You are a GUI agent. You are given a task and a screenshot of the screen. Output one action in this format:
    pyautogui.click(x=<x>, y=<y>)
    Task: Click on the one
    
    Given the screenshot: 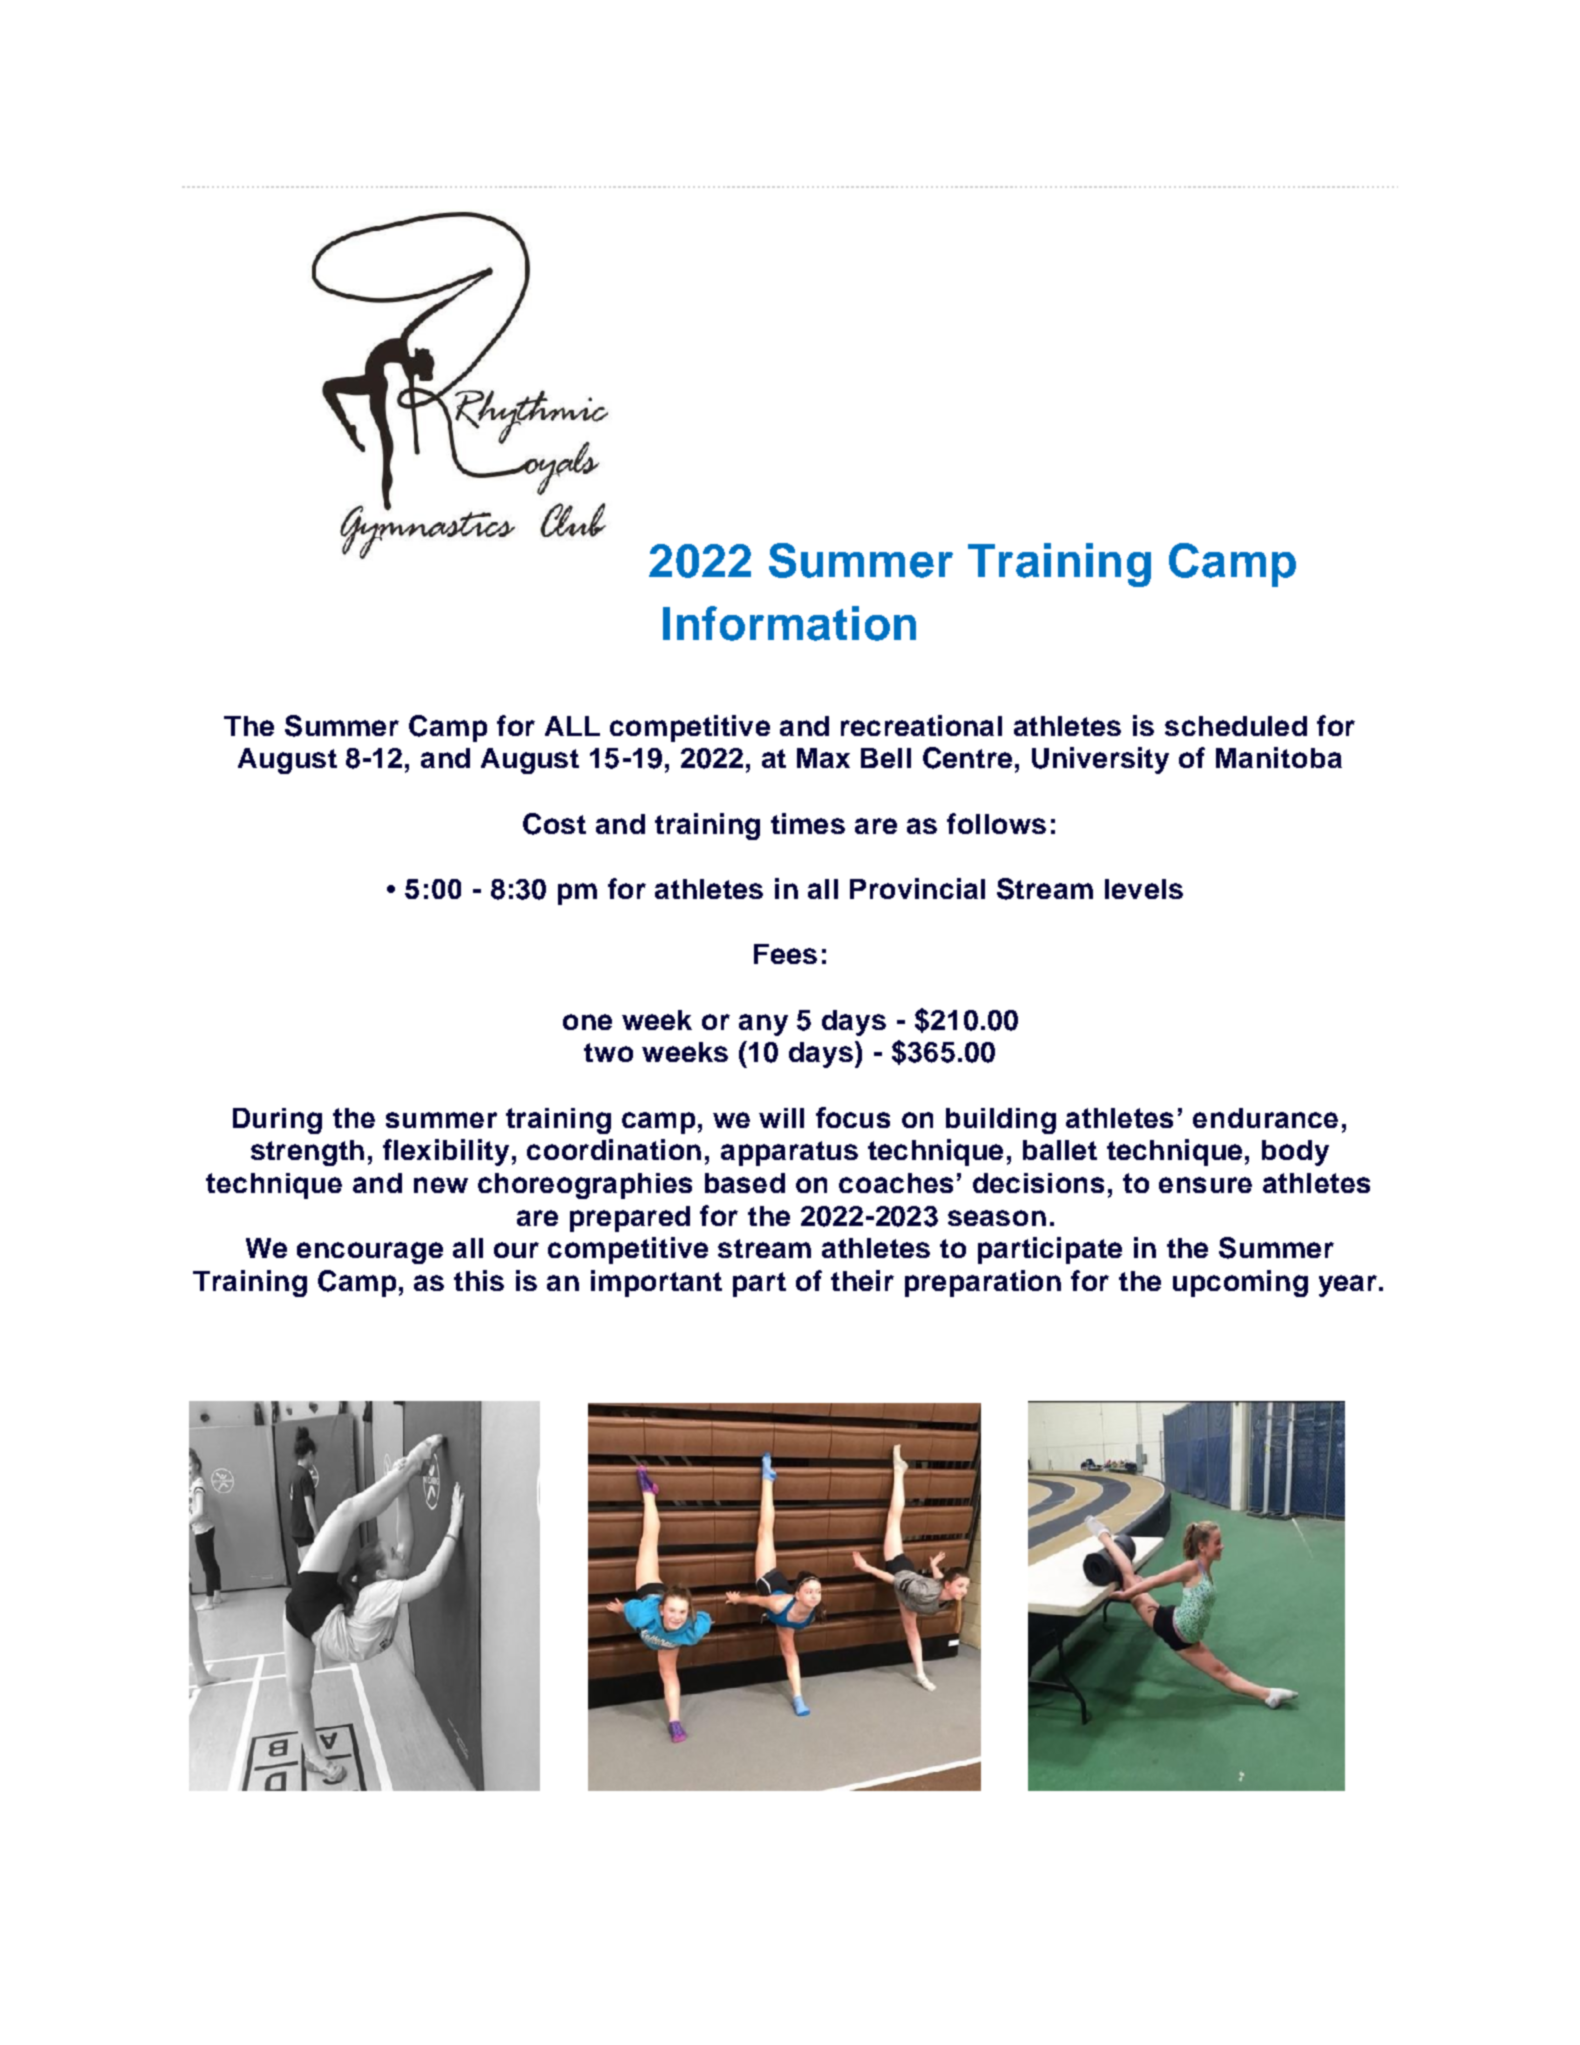 What is the action you would take?
    pyautogui.click(x=587, y=1022)
